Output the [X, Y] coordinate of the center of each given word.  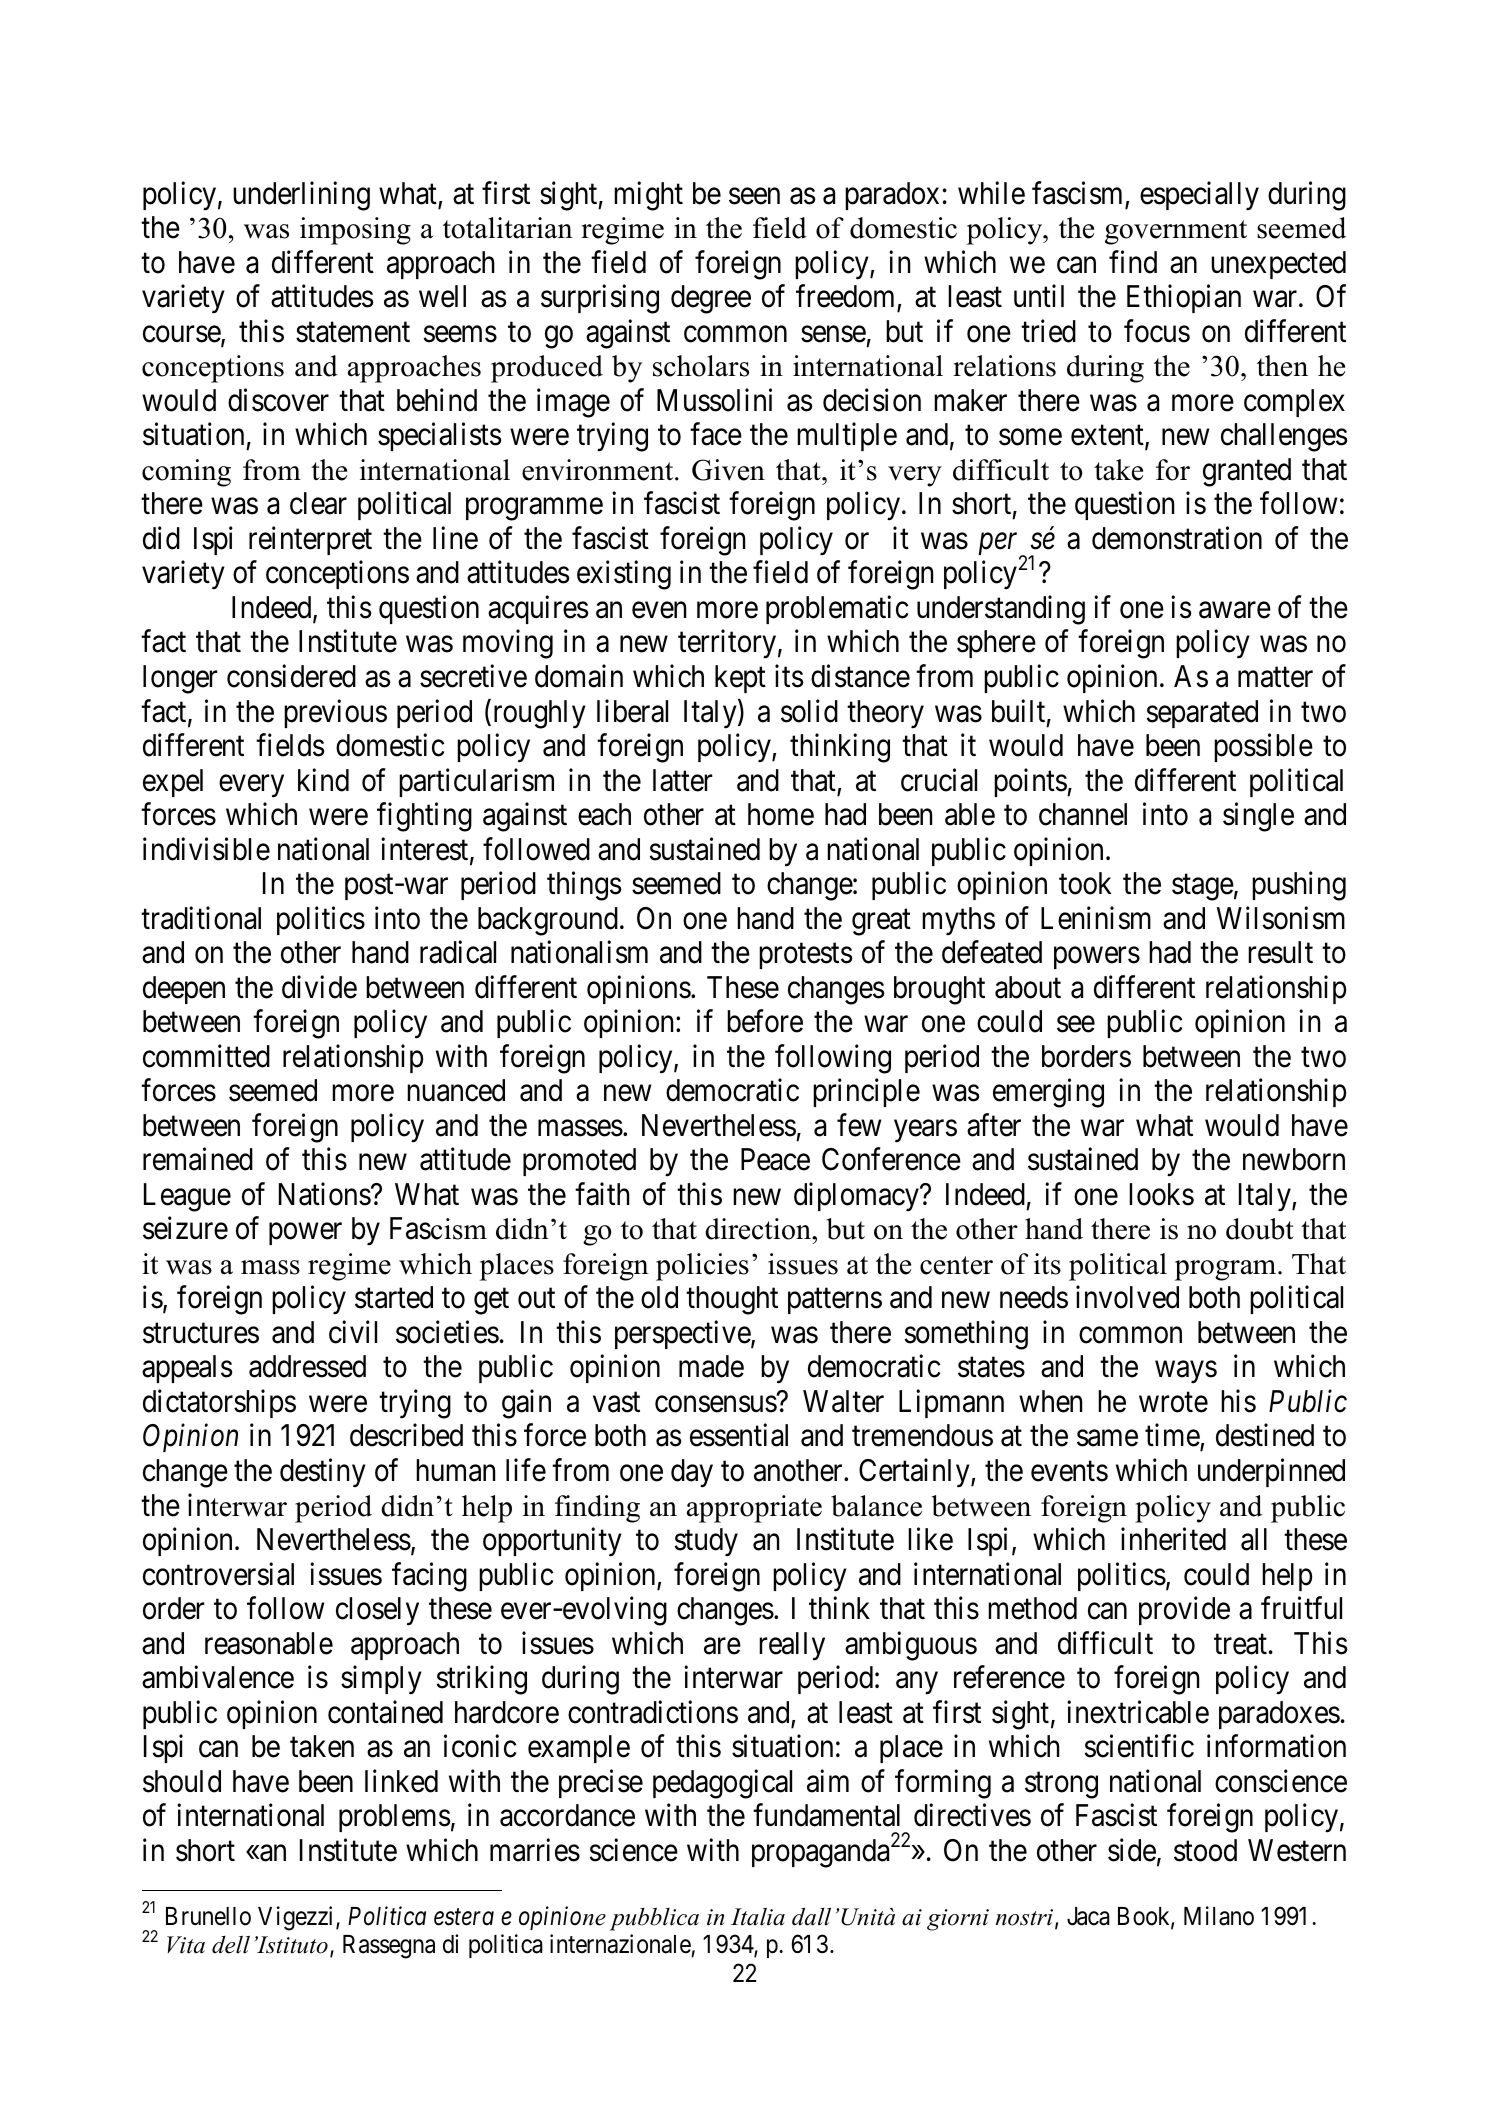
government [1176, 232]
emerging [1048, 1093]
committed [206, 1056]
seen [754, 196]
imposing [355, 231]
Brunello [208, 1916]
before [765, 1021]
